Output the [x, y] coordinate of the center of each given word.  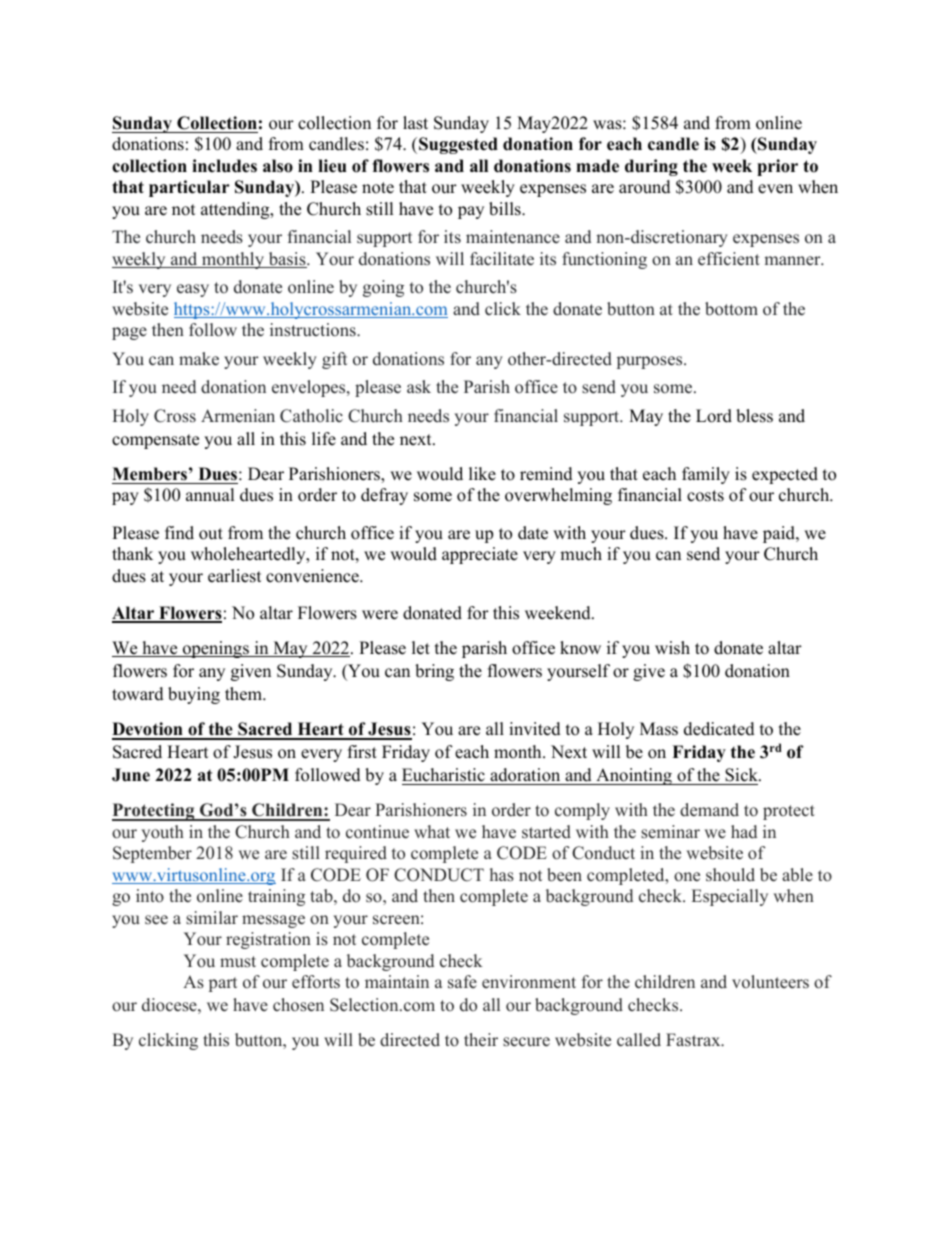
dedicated [719, 729]
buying [194, 695]
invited [535, 729]
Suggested [458, 145]
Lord [714, 416]
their [481, 1040]
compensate [155, 441]
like [482, 474]
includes [224, 166]
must [238, 962]
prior [777, 167]
